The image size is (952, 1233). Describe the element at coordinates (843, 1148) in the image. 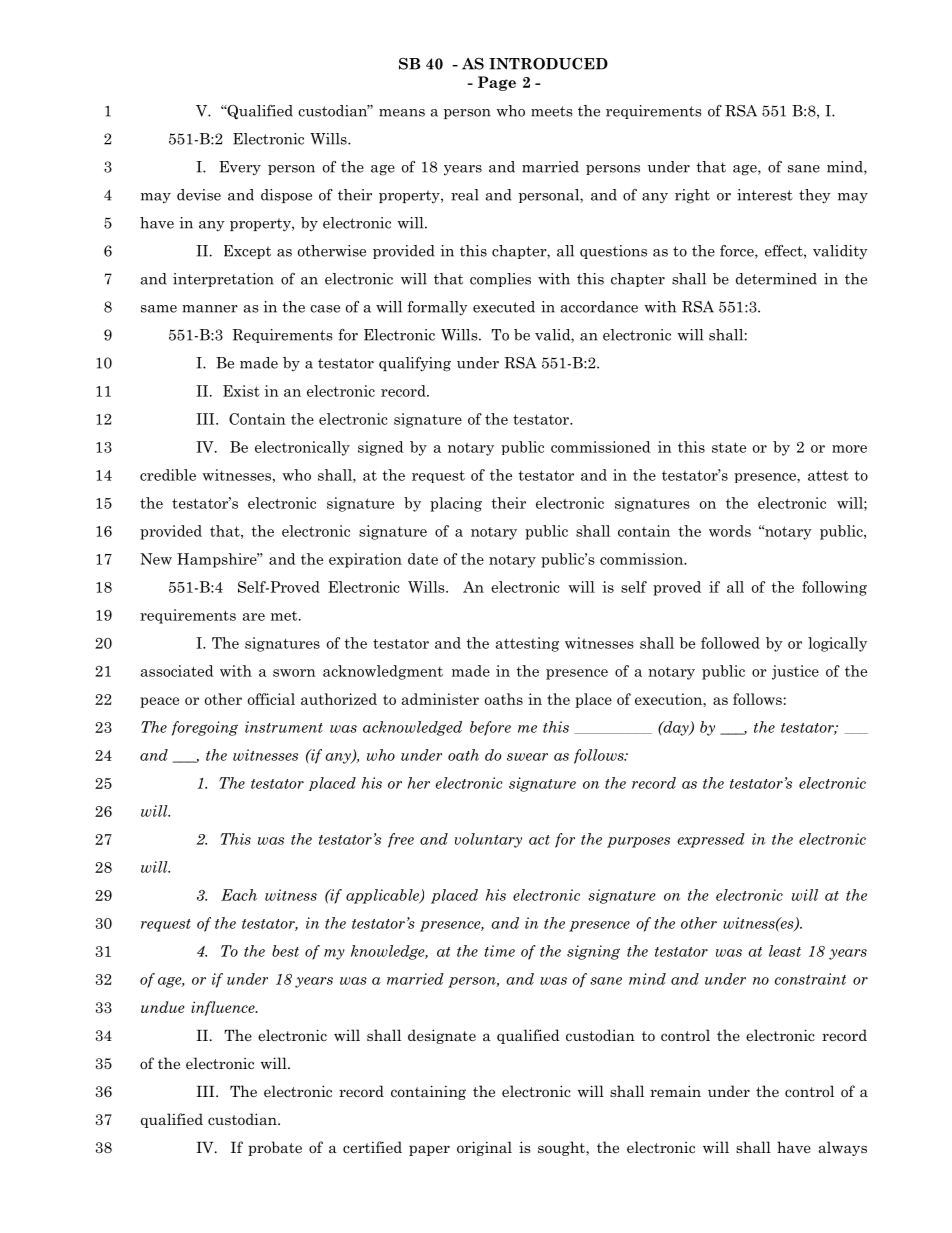

I see `always` at that location.
